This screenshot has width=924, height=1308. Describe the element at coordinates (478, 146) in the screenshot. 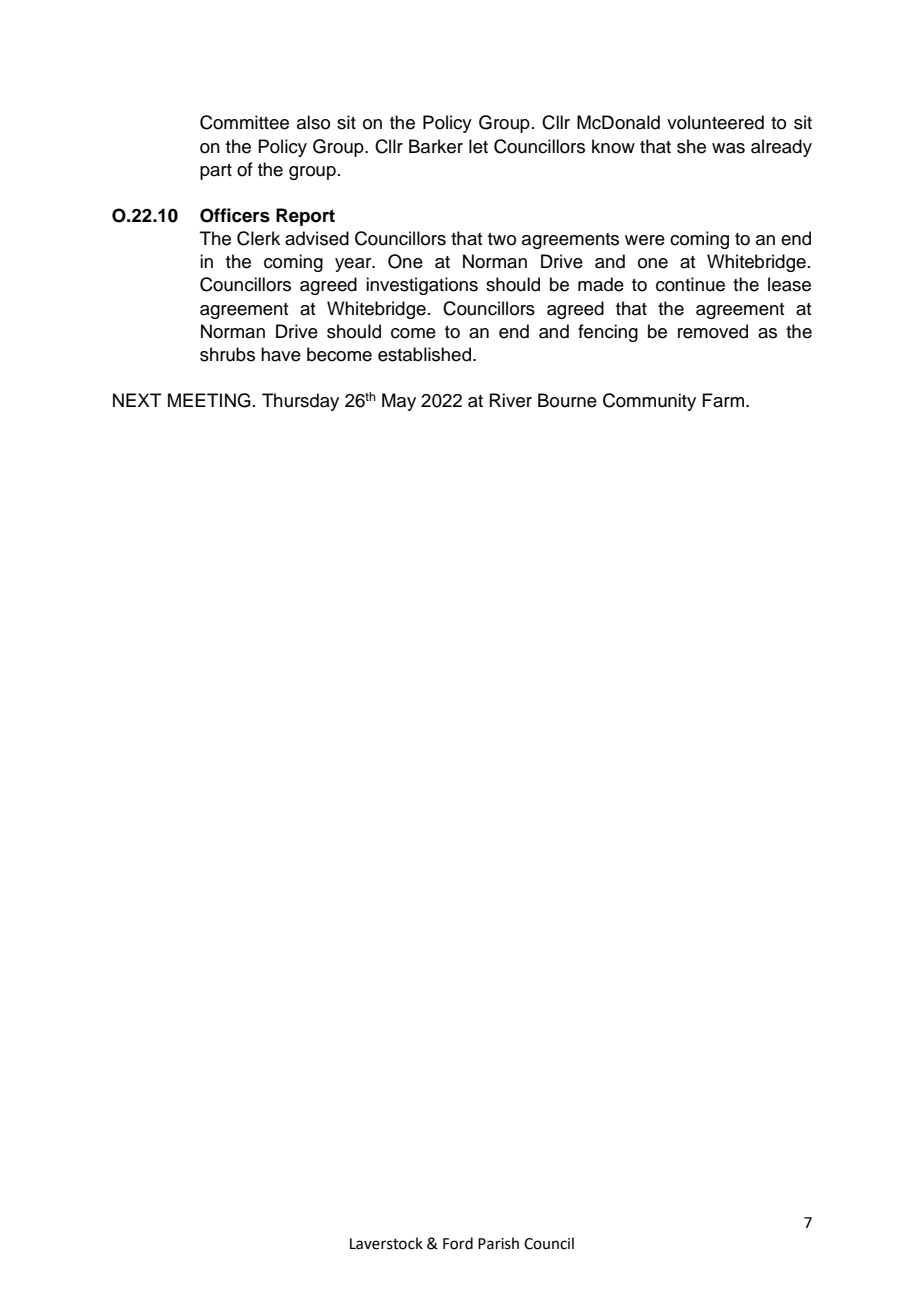

I see `let` at that location.
